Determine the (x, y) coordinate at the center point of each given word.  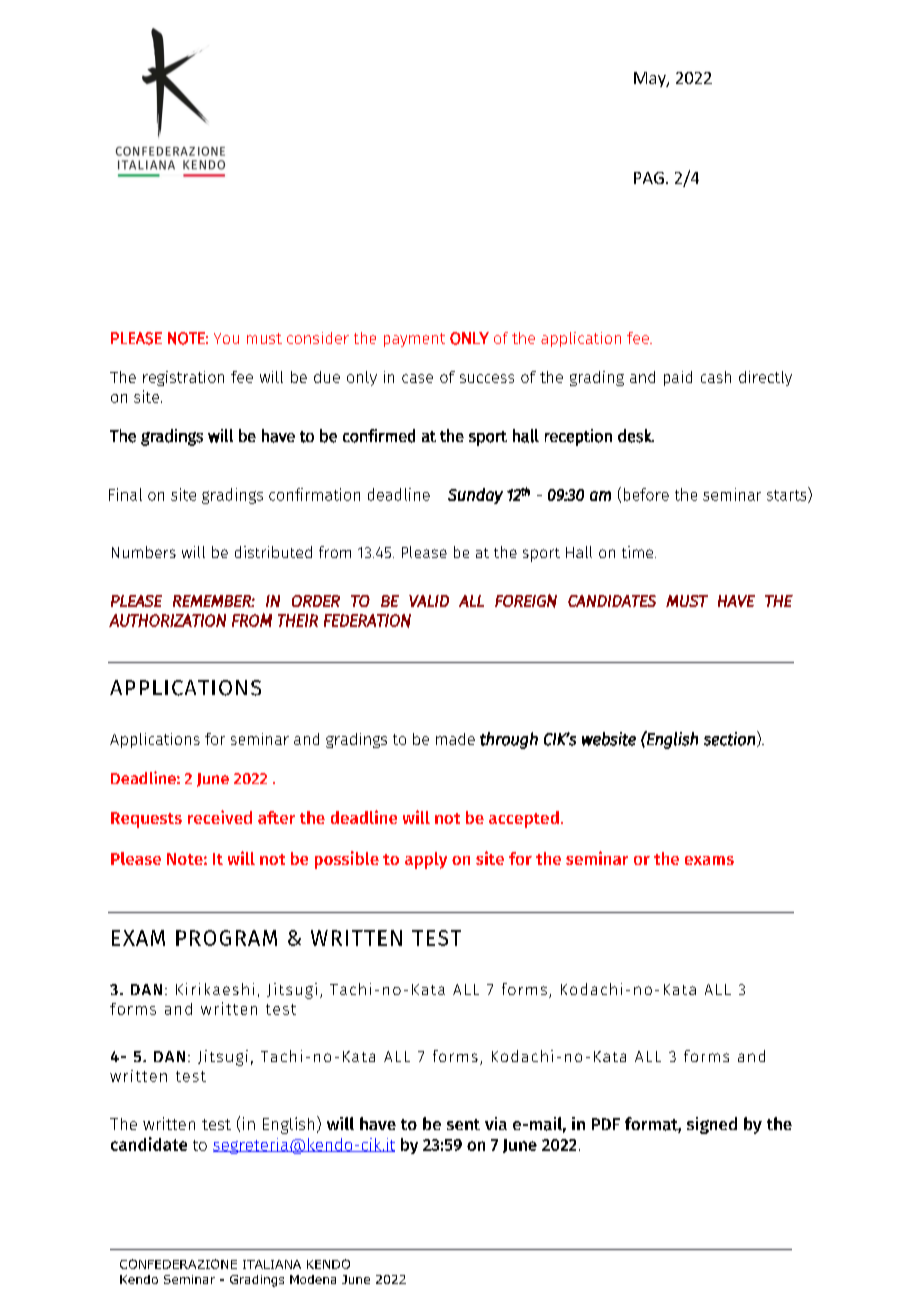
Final (125, 494)
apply (426, 860)
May (651, 79)
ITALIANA (272, 1264)
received (220, 817)
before (646, 494)
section (729, 739)
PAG (649, 178)
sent (463, 1124)
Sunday (475, 496)
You (226, 338)
